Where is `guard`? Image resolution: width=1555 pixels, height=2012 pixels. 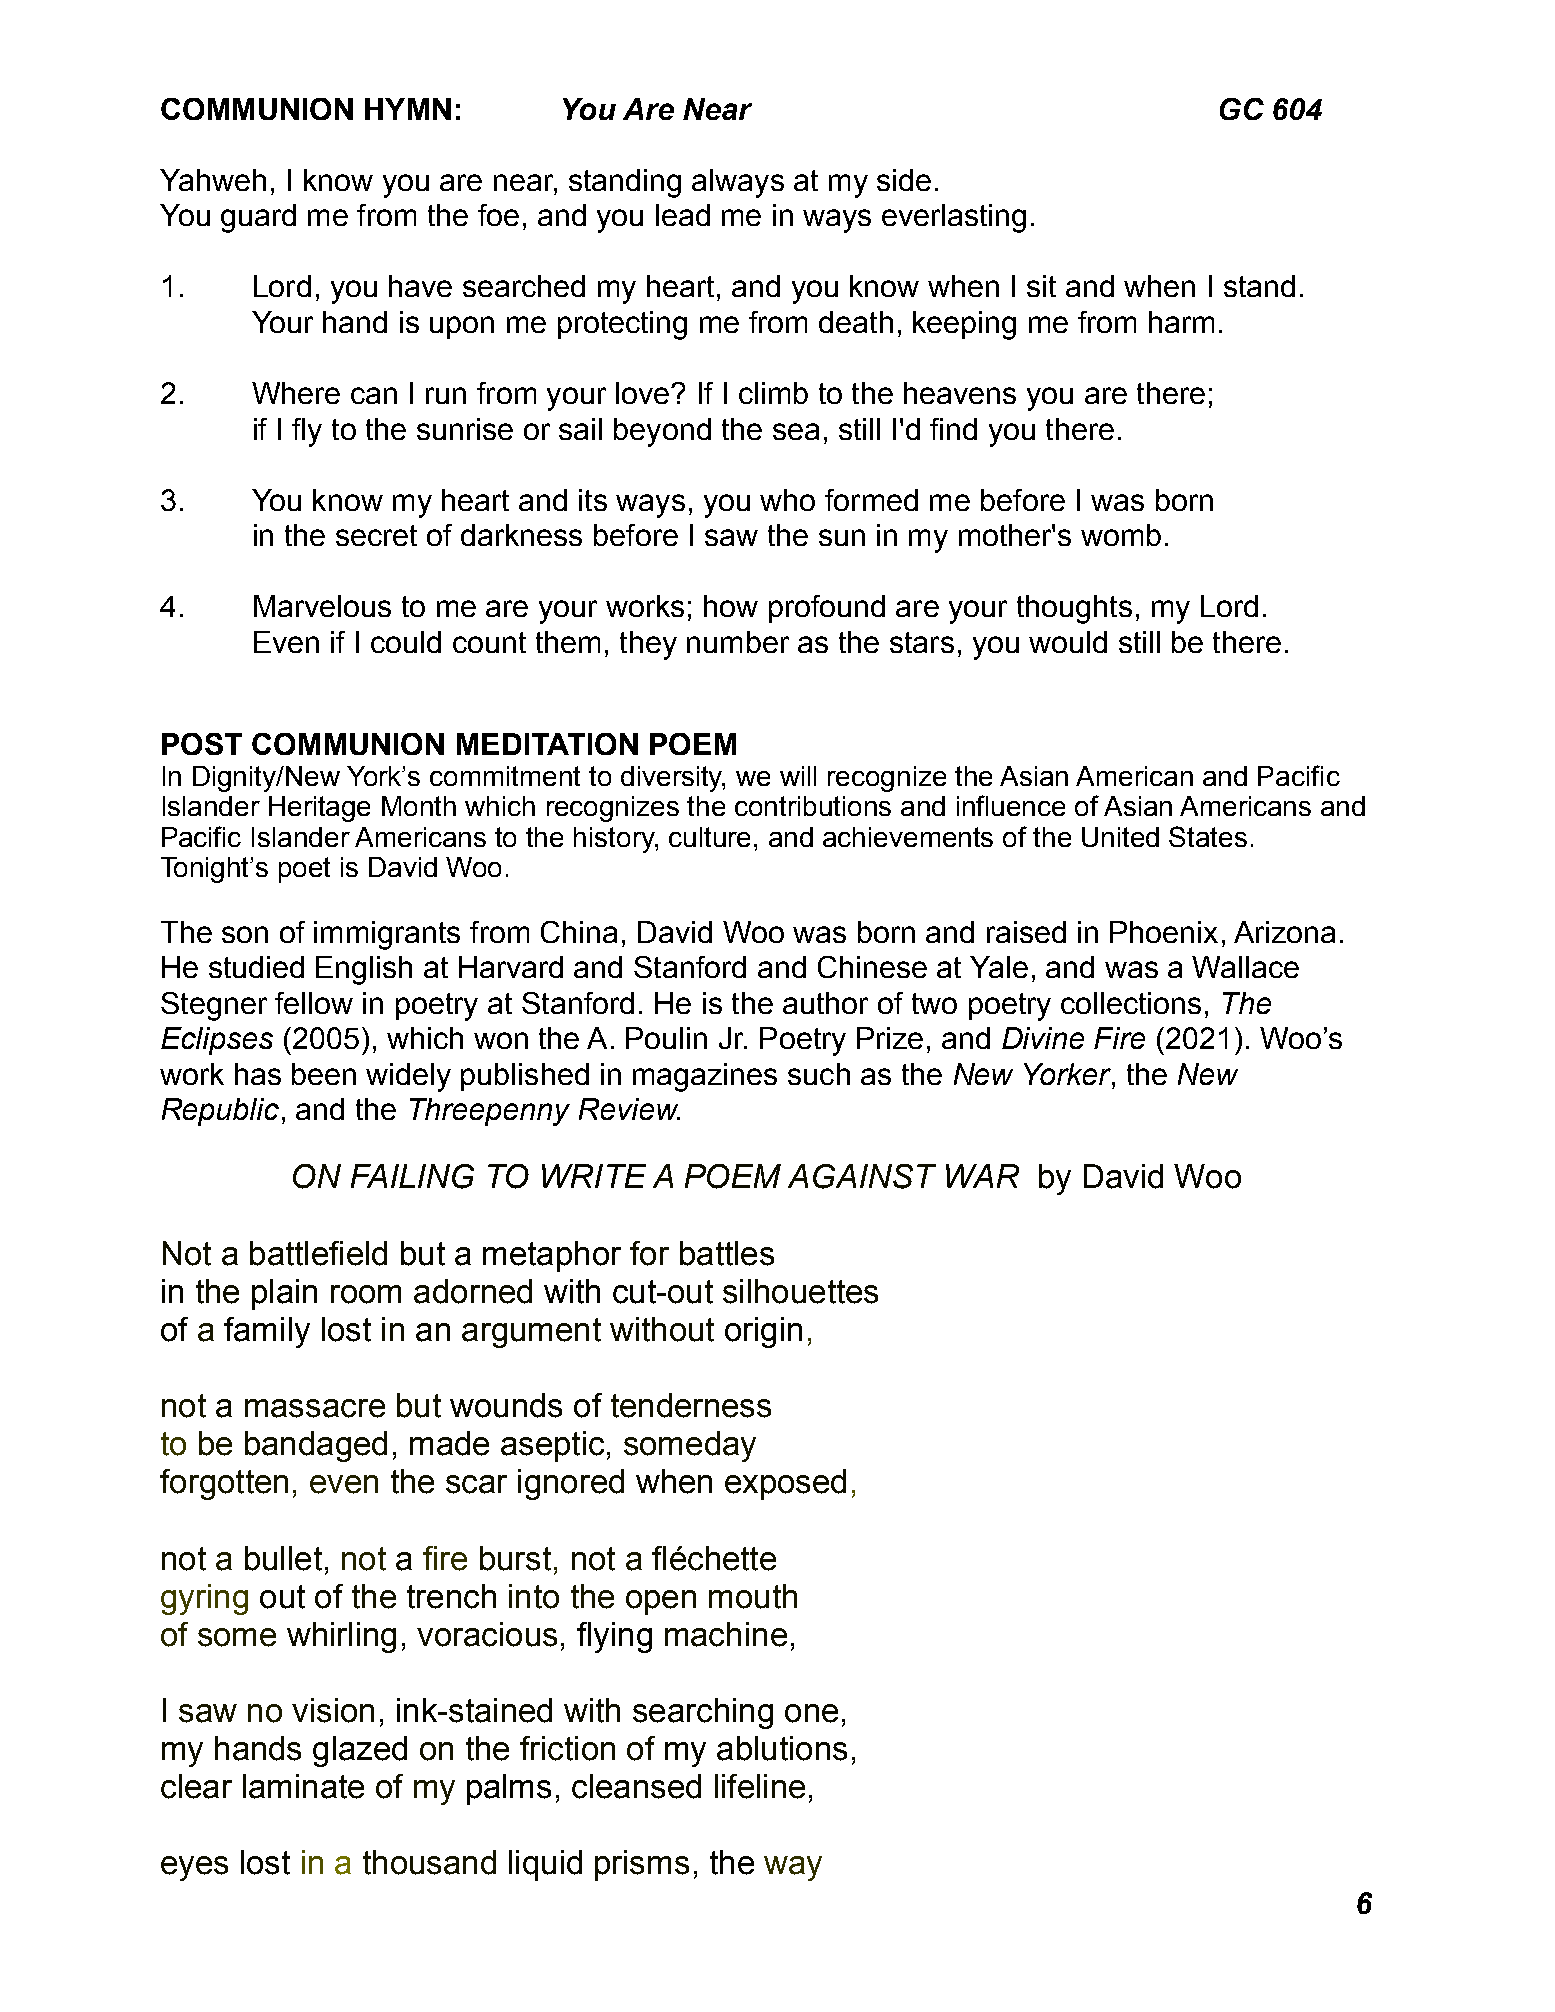
guard is located at coordinates (258, 218).
